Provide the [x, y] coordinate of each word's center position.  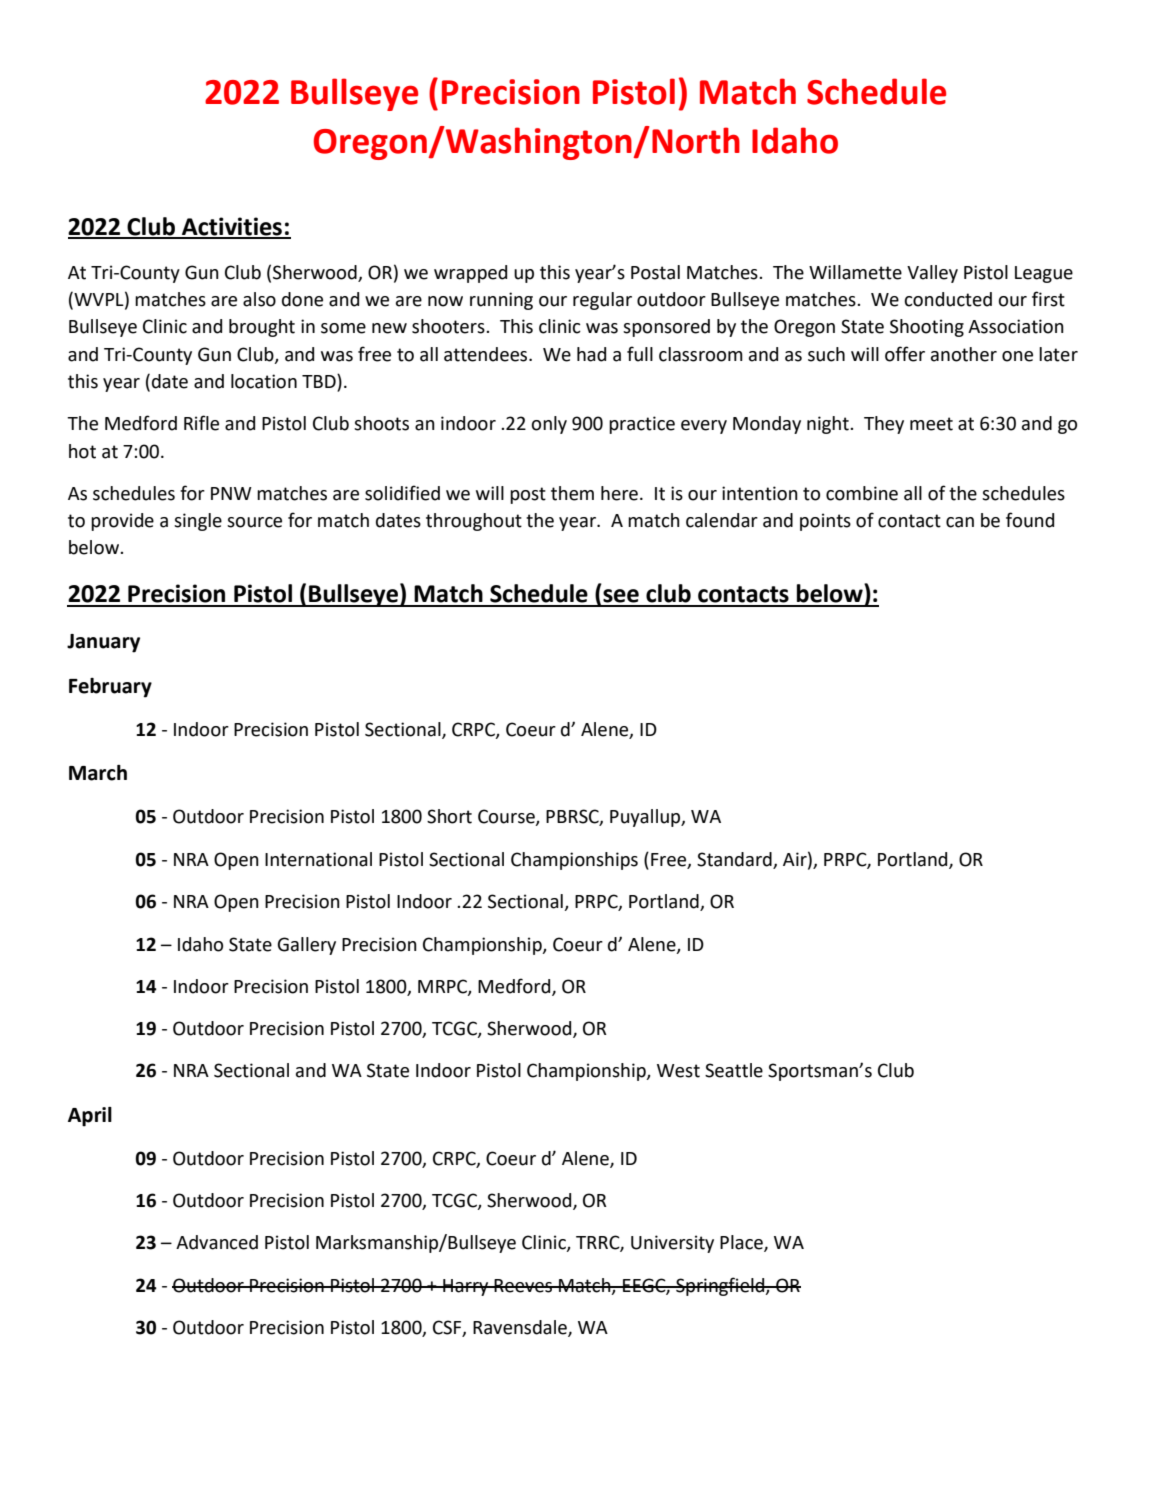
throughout [474, 522]
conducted [948, 299]
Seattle [734, 1070]
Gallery [306, 946]
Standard [734, 859]
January [103, 643]
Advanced [217, 1242]
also [259, 299]
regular [602, 301]
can [960, 522]
